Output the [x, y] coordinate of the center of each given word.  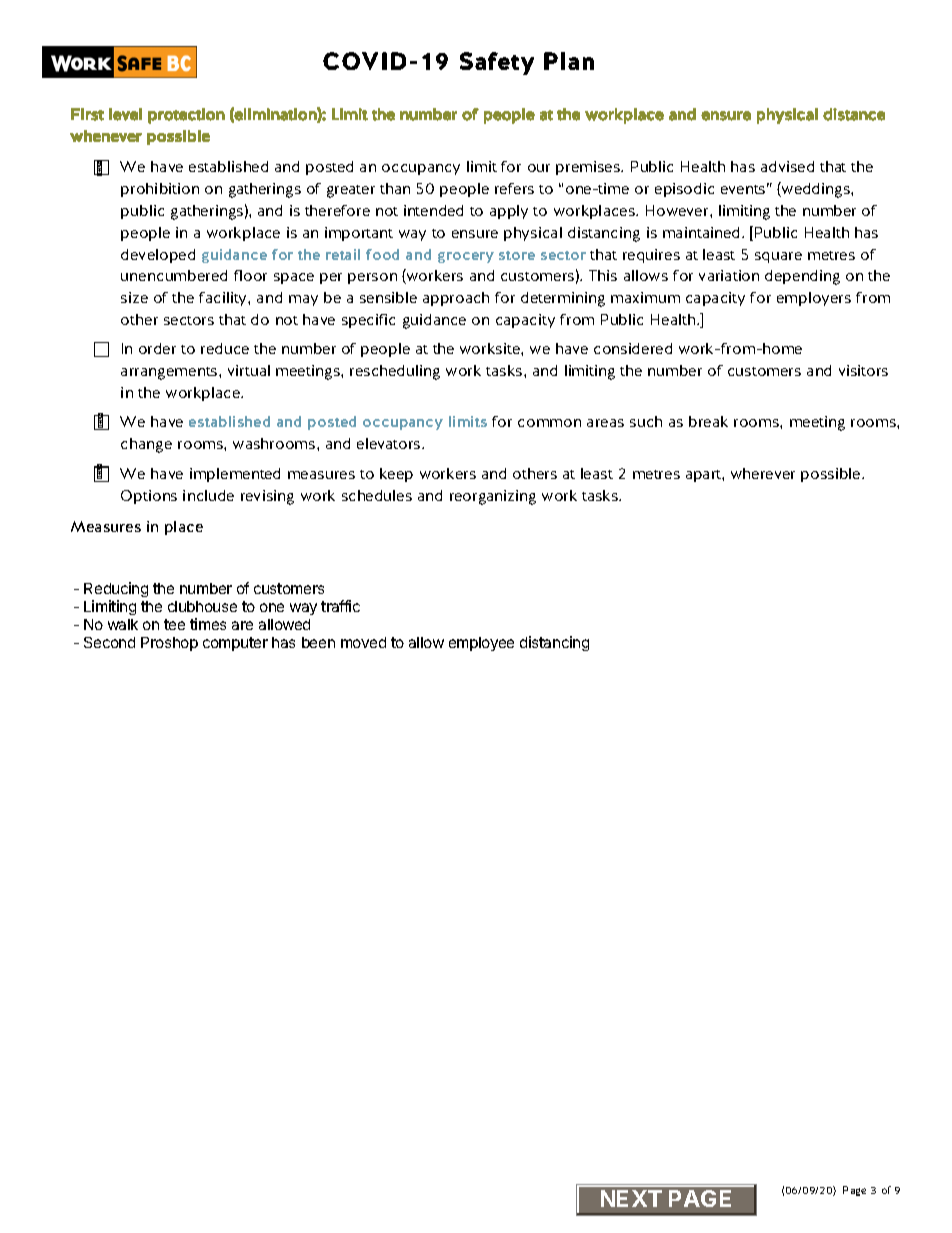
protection [186, 116]
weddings [816, 190]
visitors [863, 370]
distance [854, 114]
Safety [497, 63]
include [208, 495]
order [157, 348]
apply [509, 212]
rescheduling [395, 372]
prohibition [160, 190]
